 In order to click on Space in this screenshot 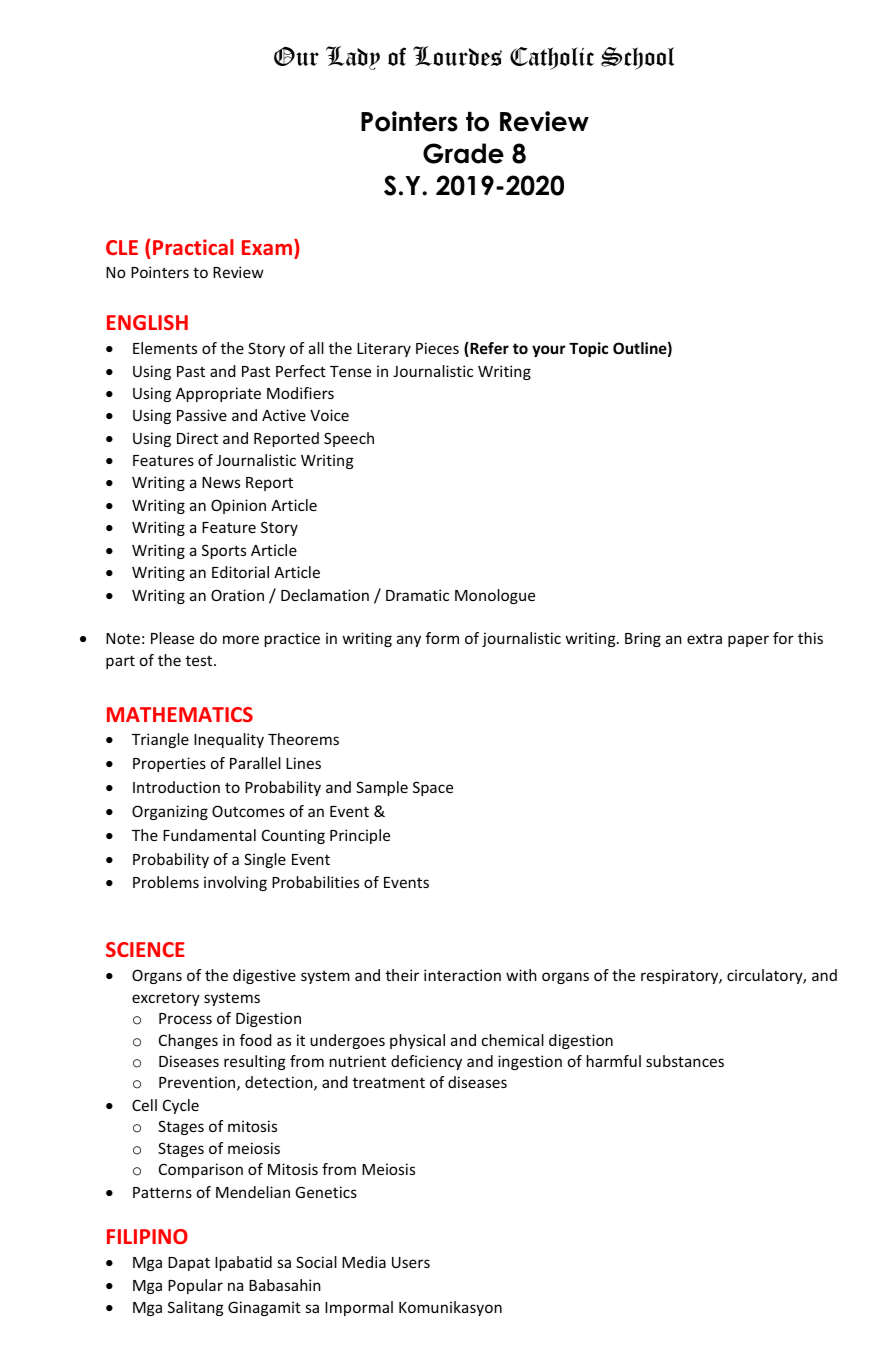, I will do `click(433, 788)`.
